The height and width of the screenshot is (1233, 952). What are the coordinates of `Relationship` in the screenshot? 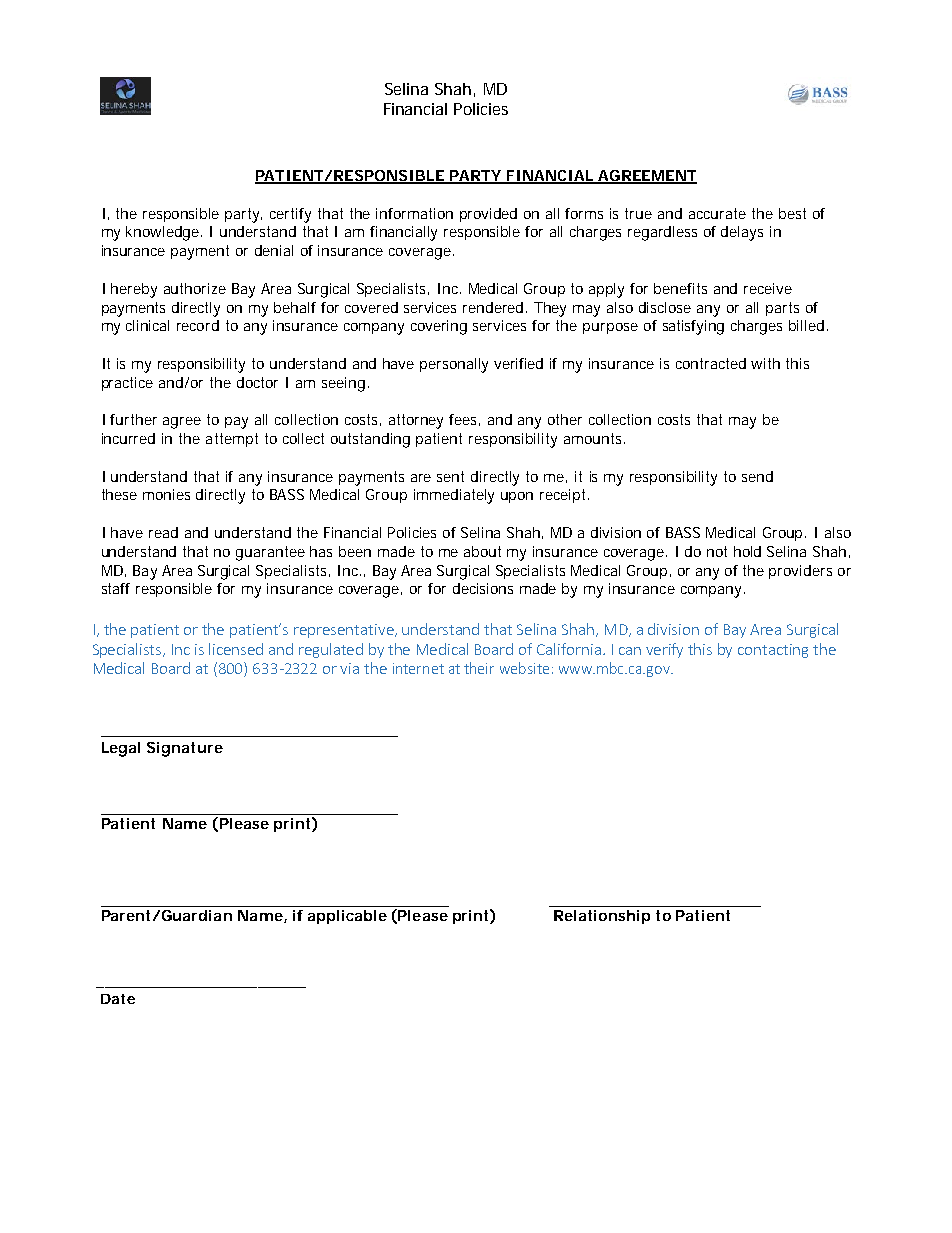 It's located at (602, 917).
